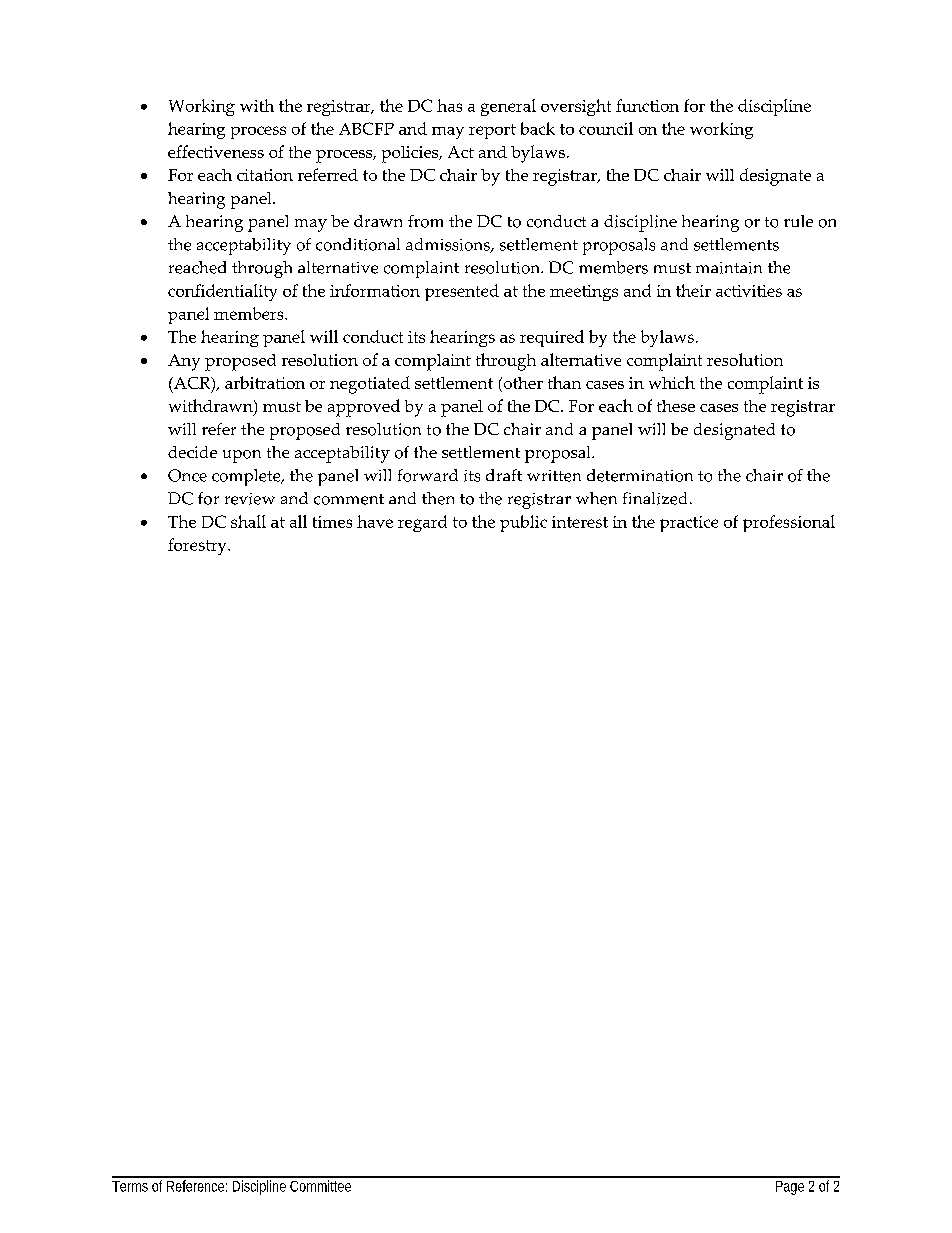 This screenshot has width=952, height=1233. What do you see at coordinates (504, 475) in the screenshot?
I see `draft` at bounding box center [504, 475].
